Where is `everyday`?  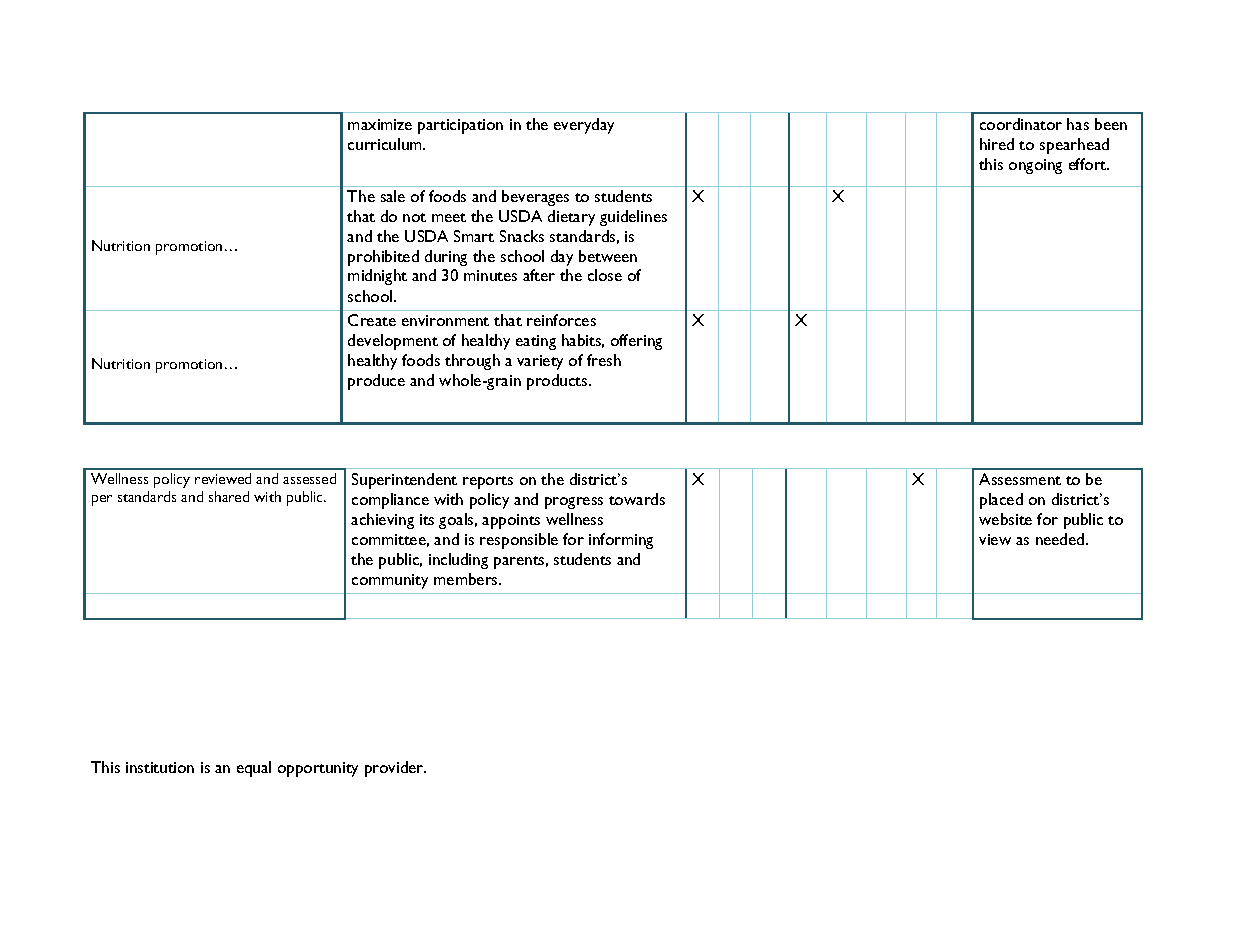
everyday is located at coordinates (584, 126).
